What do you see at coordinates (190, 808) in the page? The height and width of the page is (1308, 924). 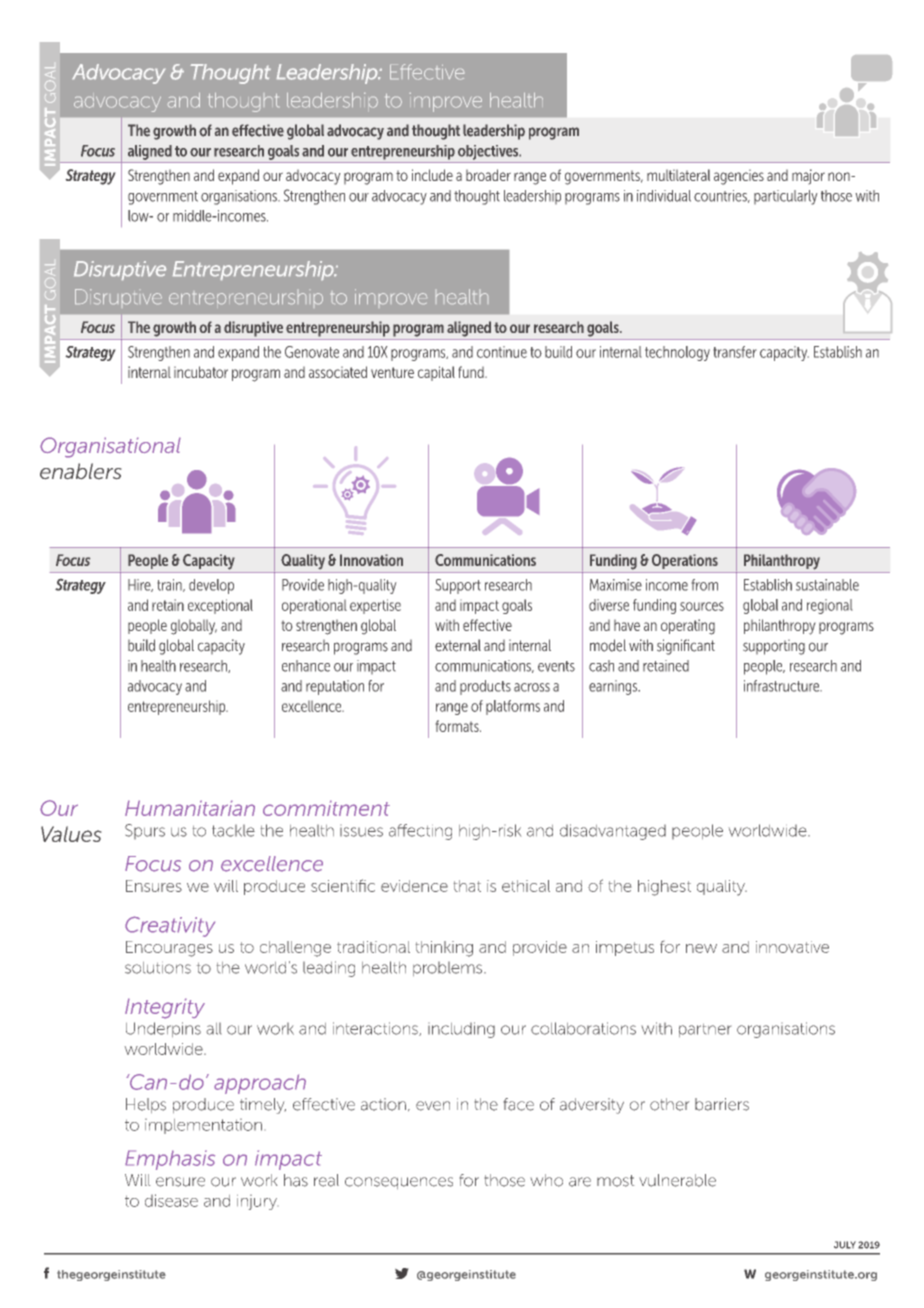 I see `Humanitarian` at bounding box center [190, 808].
